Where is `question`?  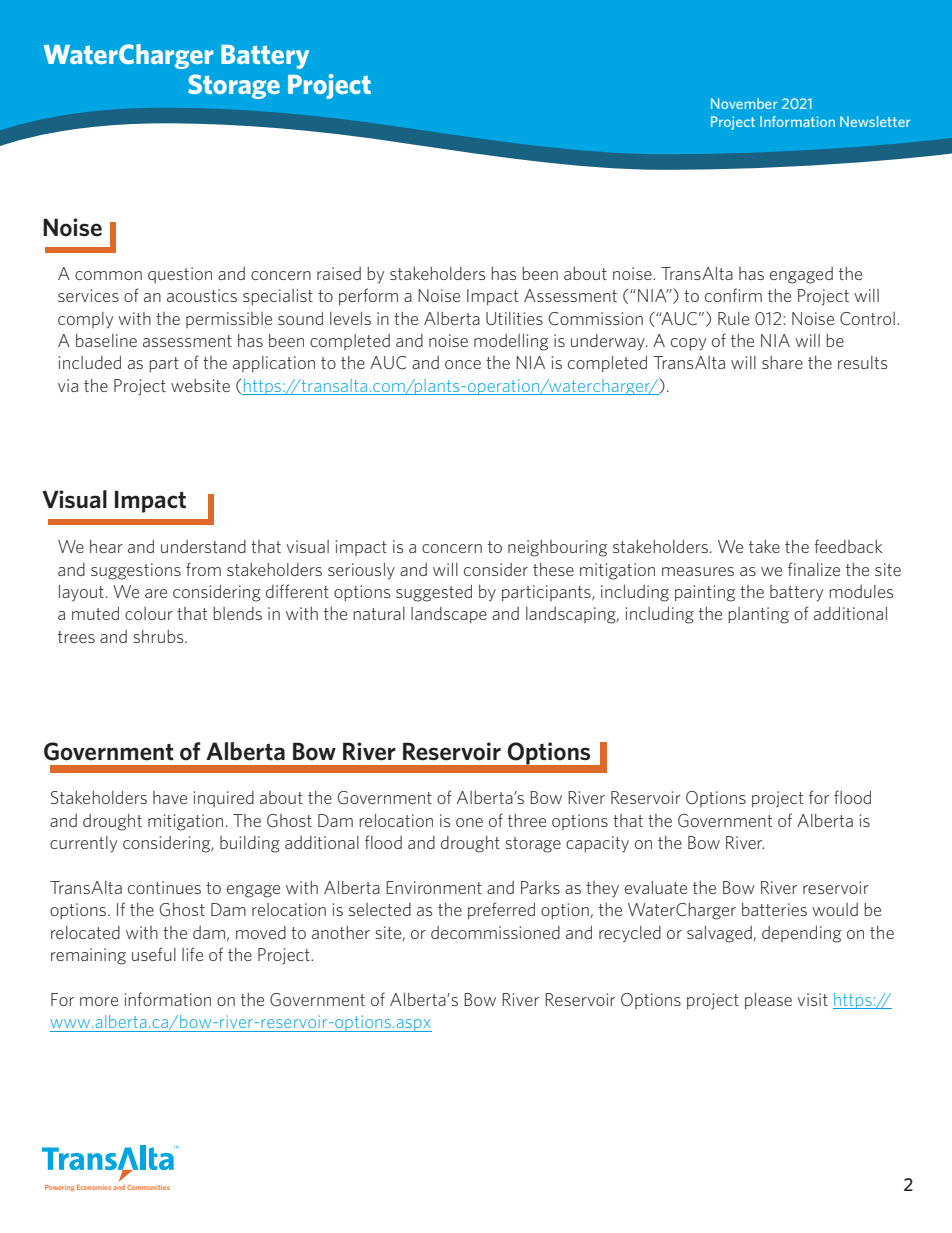 question is located at coordinates (180, 275).
